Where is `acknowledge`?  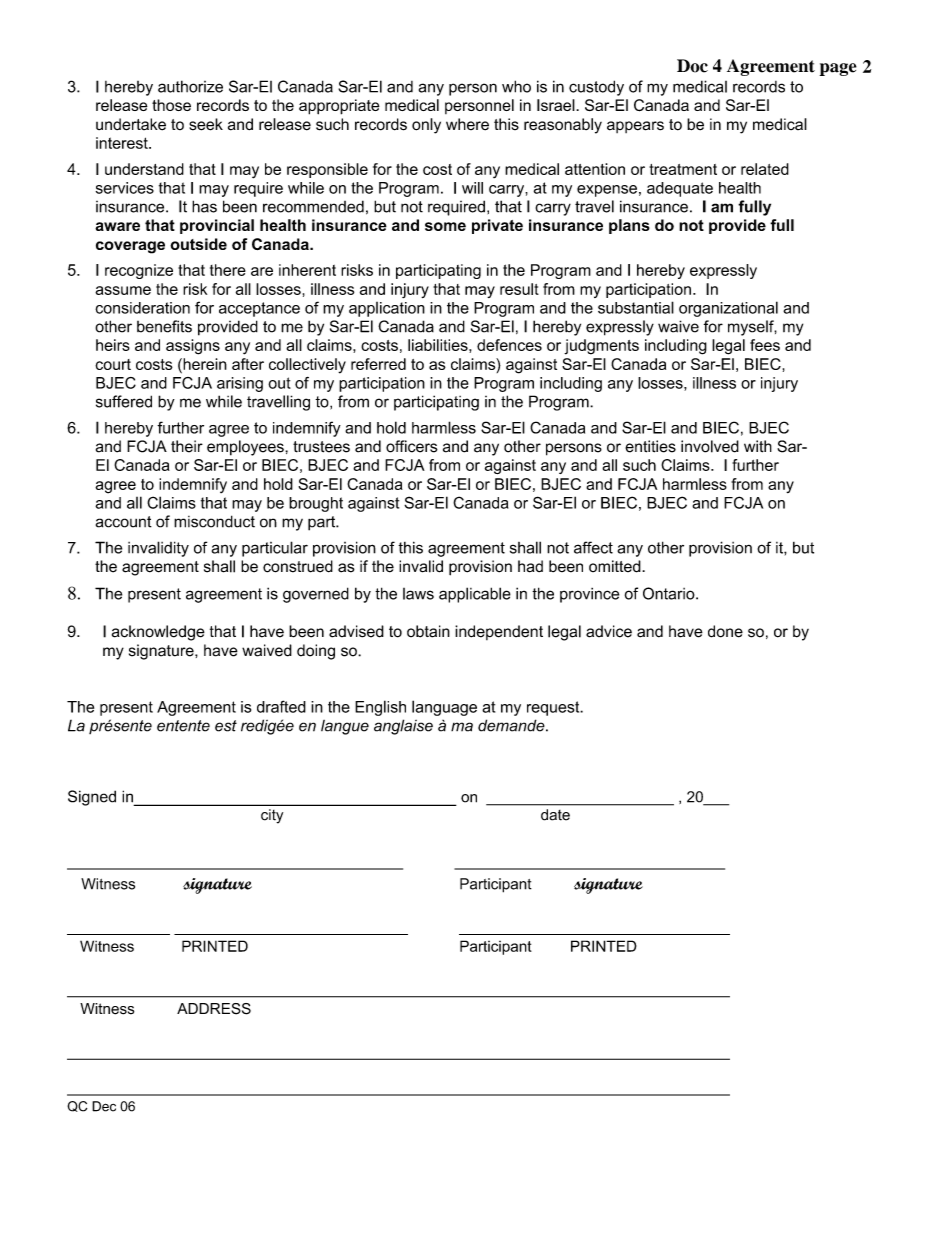 acknowledge is located at coordinates (158, 633).
